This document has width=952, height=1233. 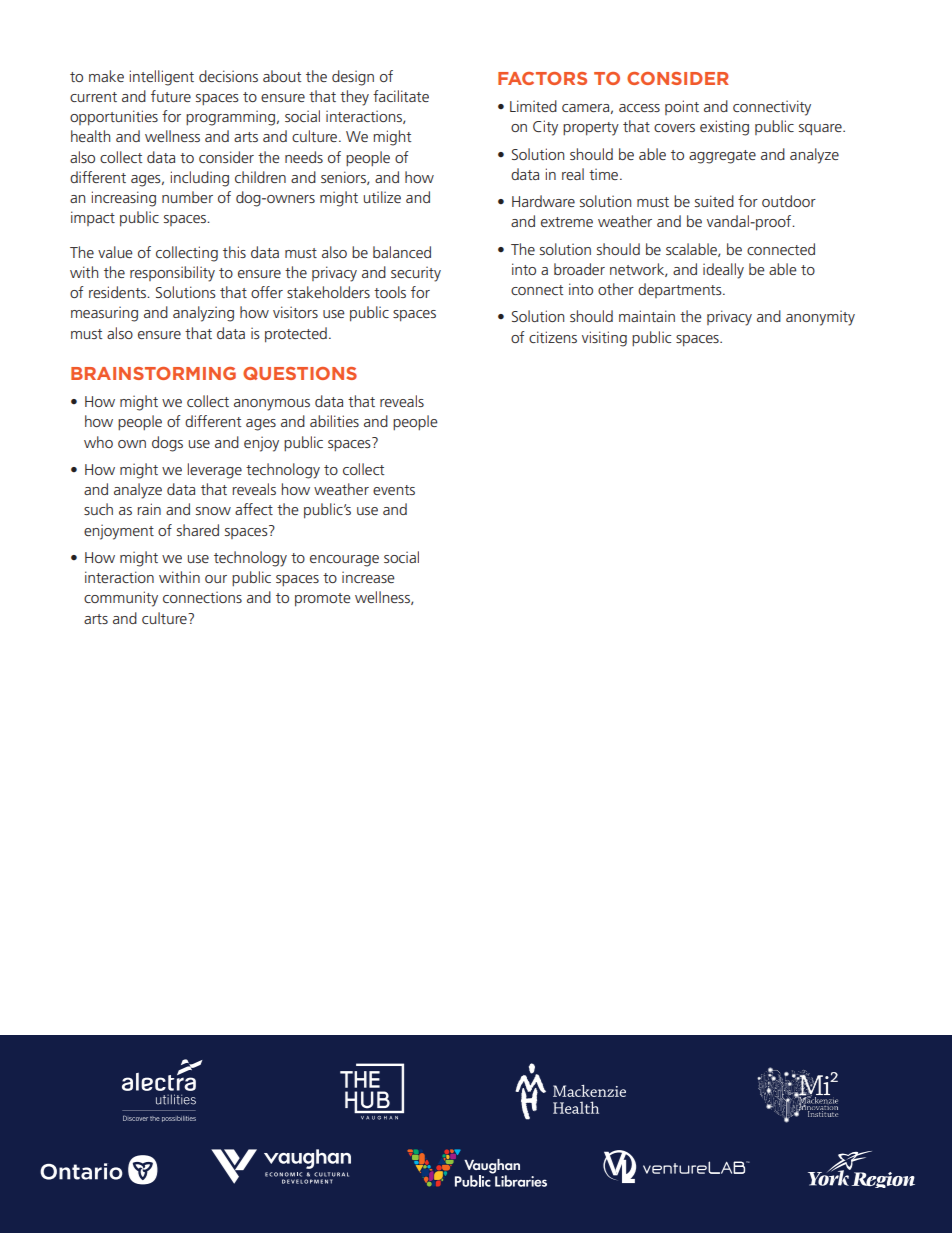 What do you see at coordinates (820, 318) in the document?
I see `anonymity` at bounding box center [820, 318].
